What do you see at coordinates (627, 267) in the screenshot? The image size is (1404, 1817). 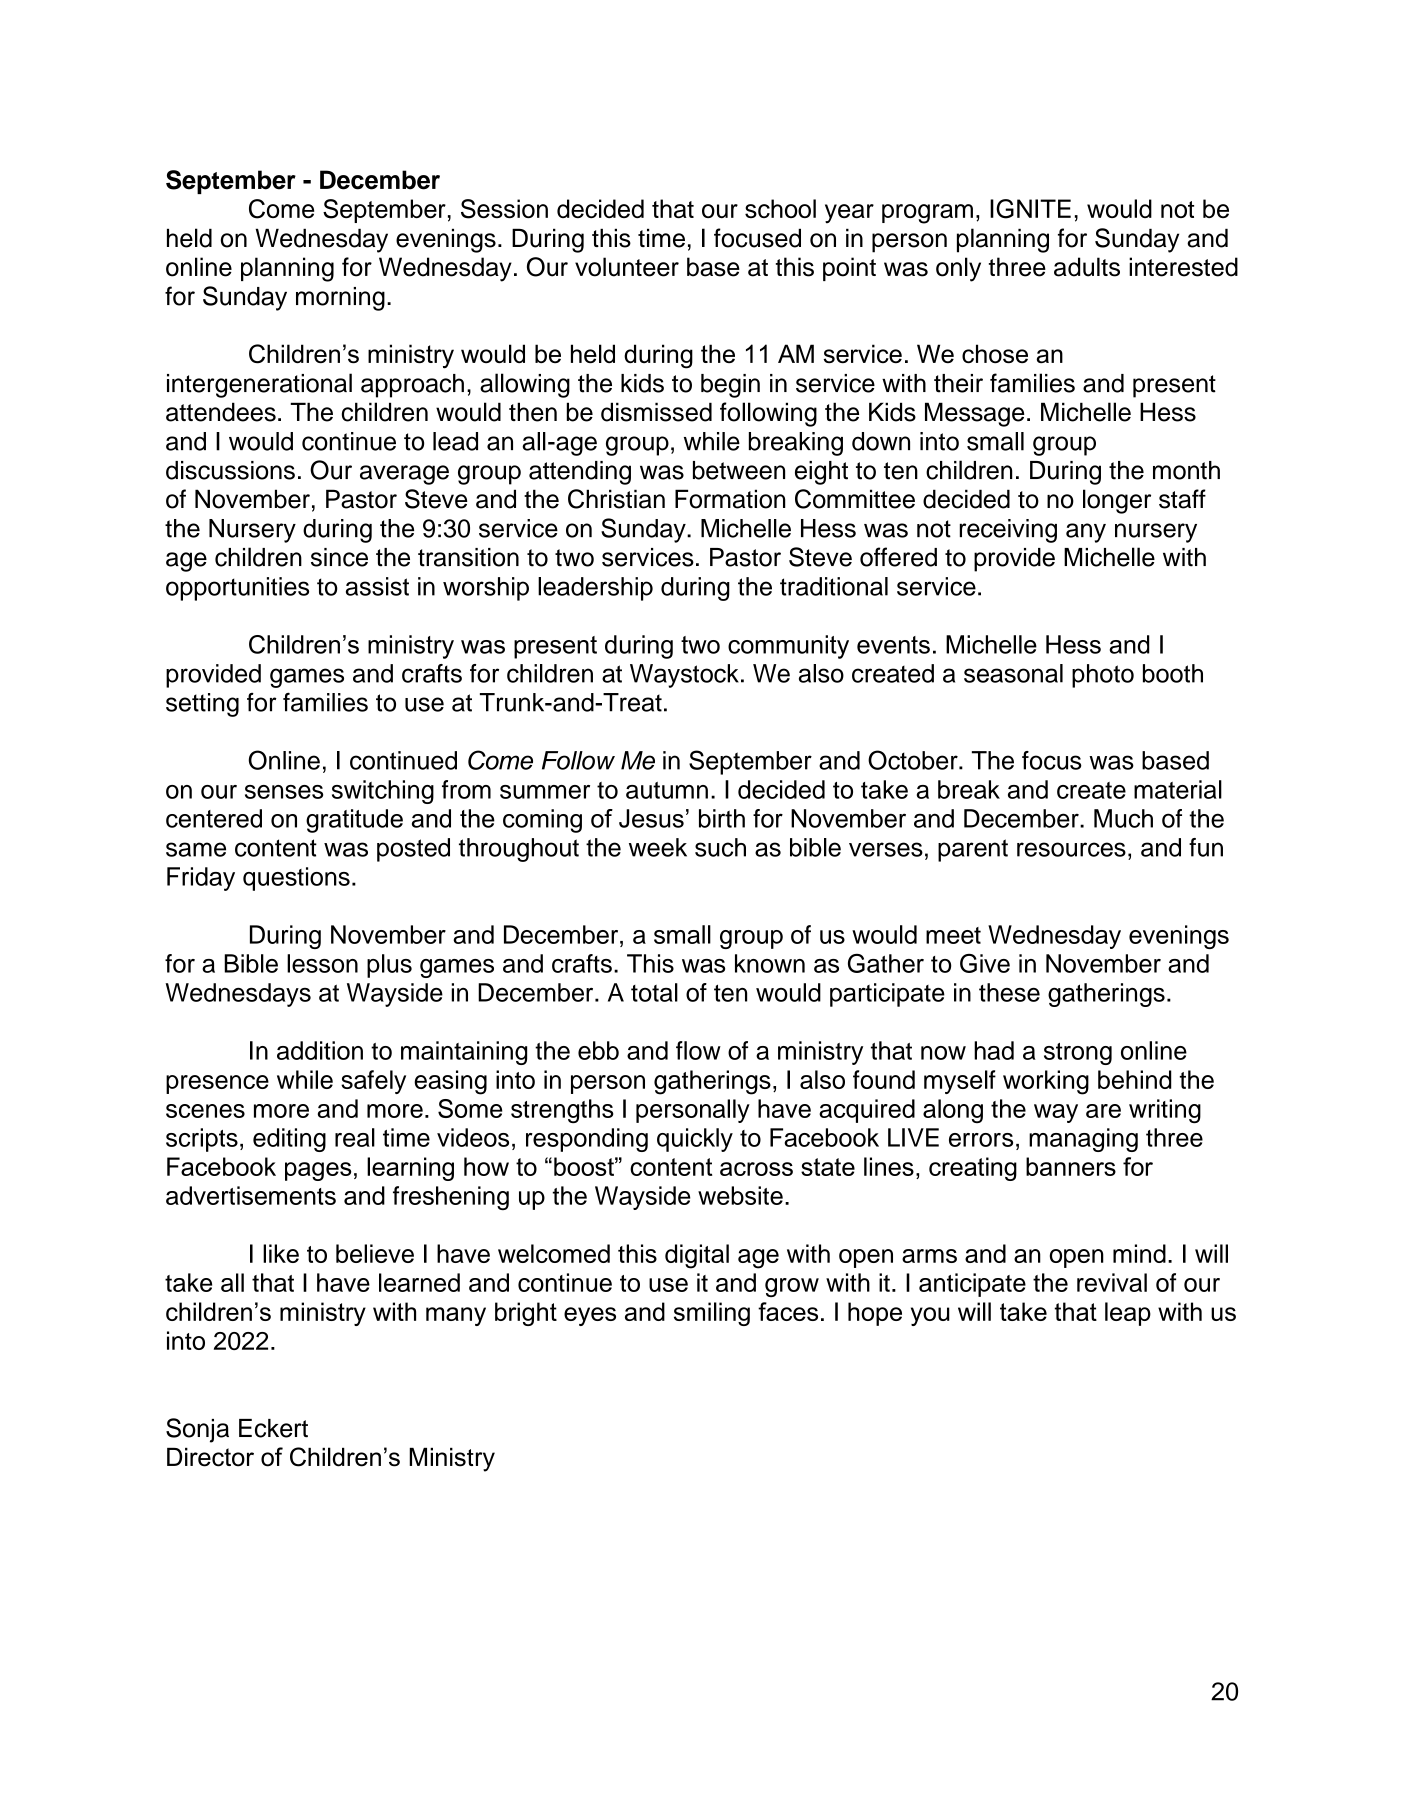 I see `volunteer` at bounding box center [627, 267].
